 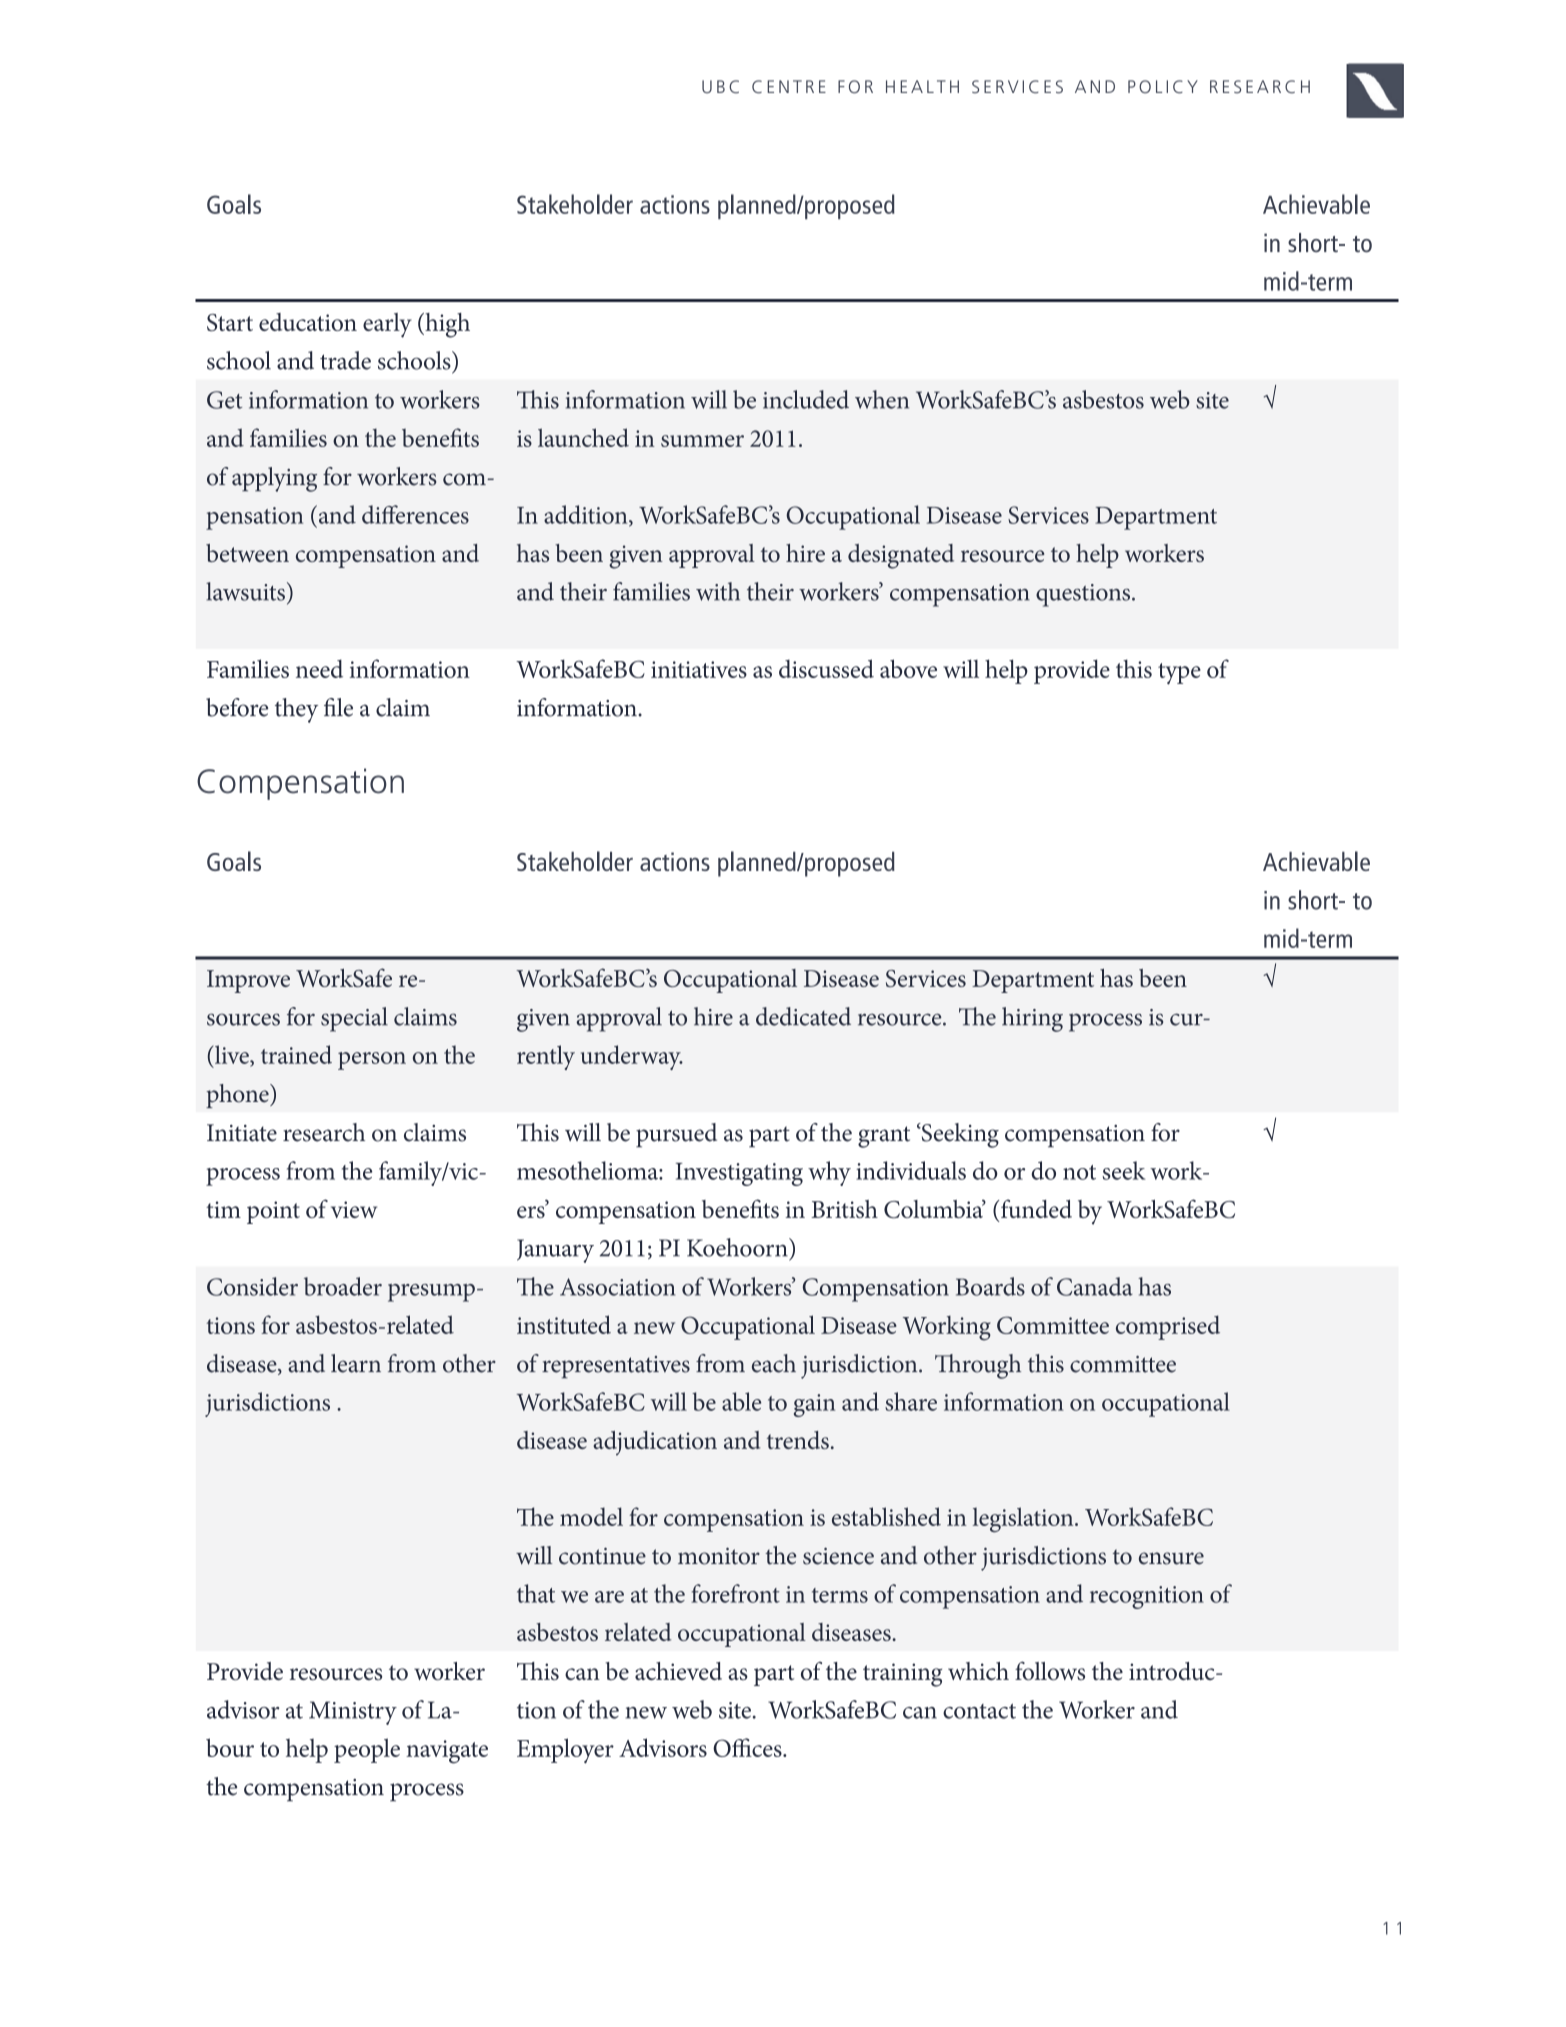 I want to click on not, so click(x=1079, y=1172).
